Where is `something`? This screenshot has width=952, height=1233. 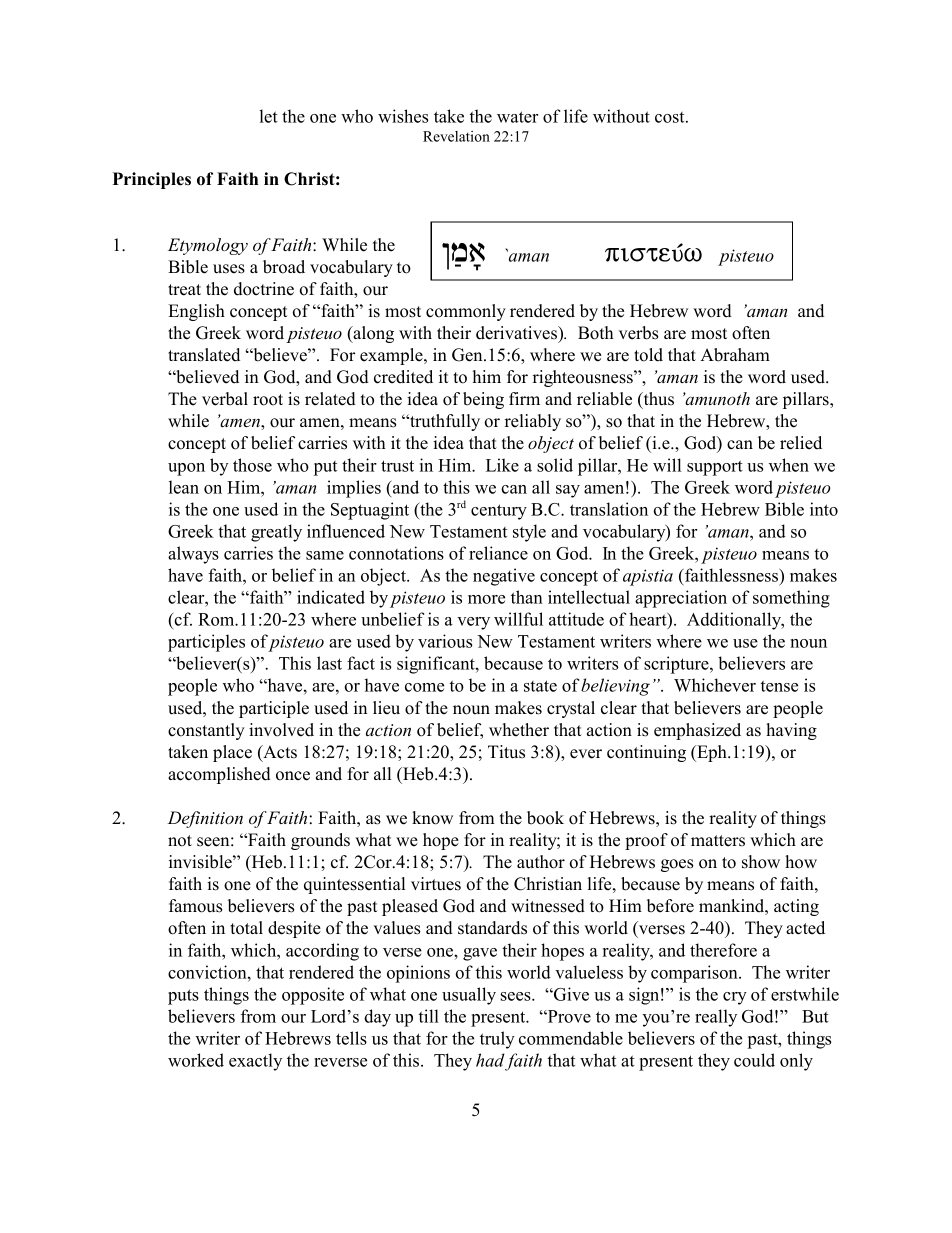 something is located at coordinates (791, 599).
